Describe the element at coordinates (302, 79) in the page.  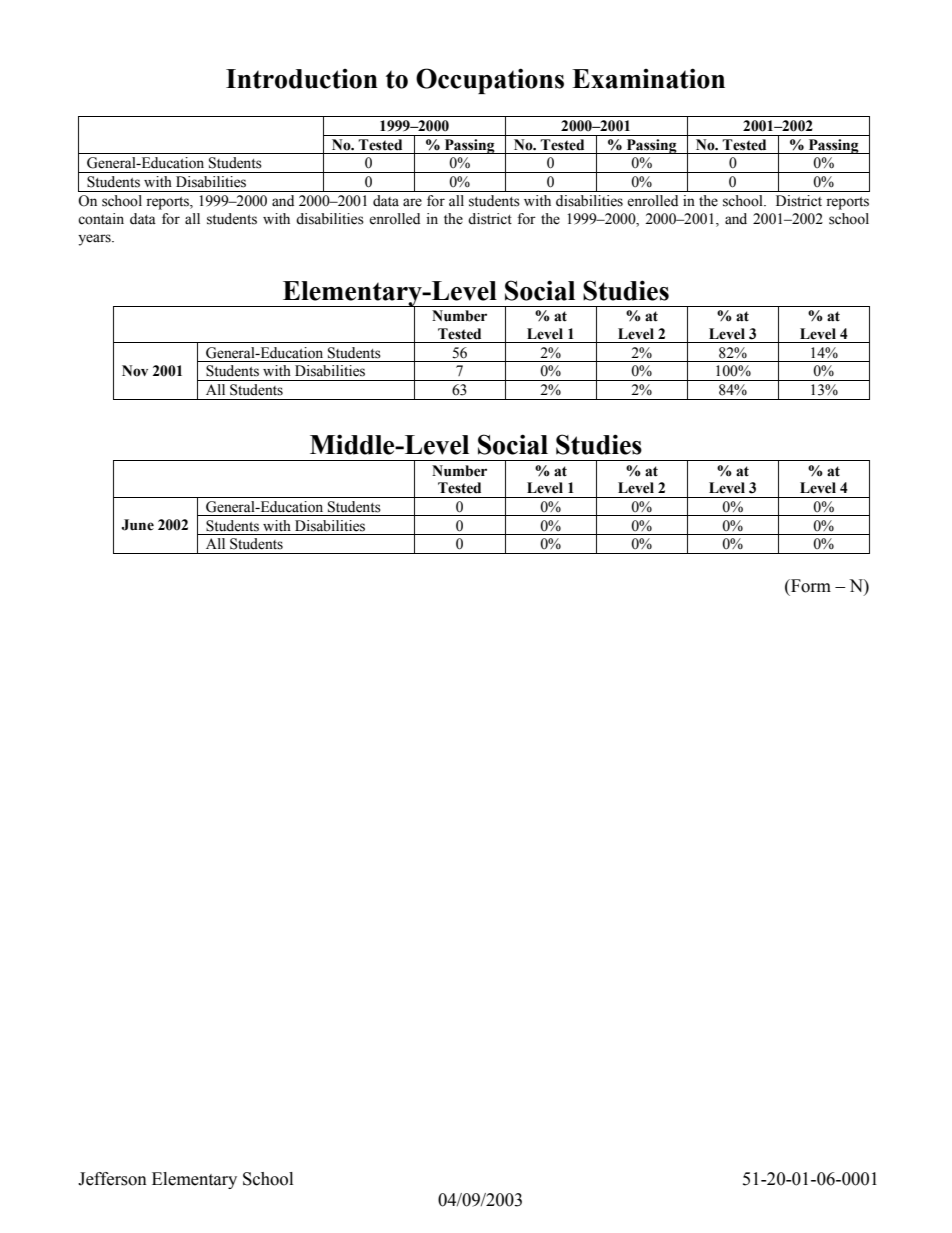
I see `Introduction` at that location.
